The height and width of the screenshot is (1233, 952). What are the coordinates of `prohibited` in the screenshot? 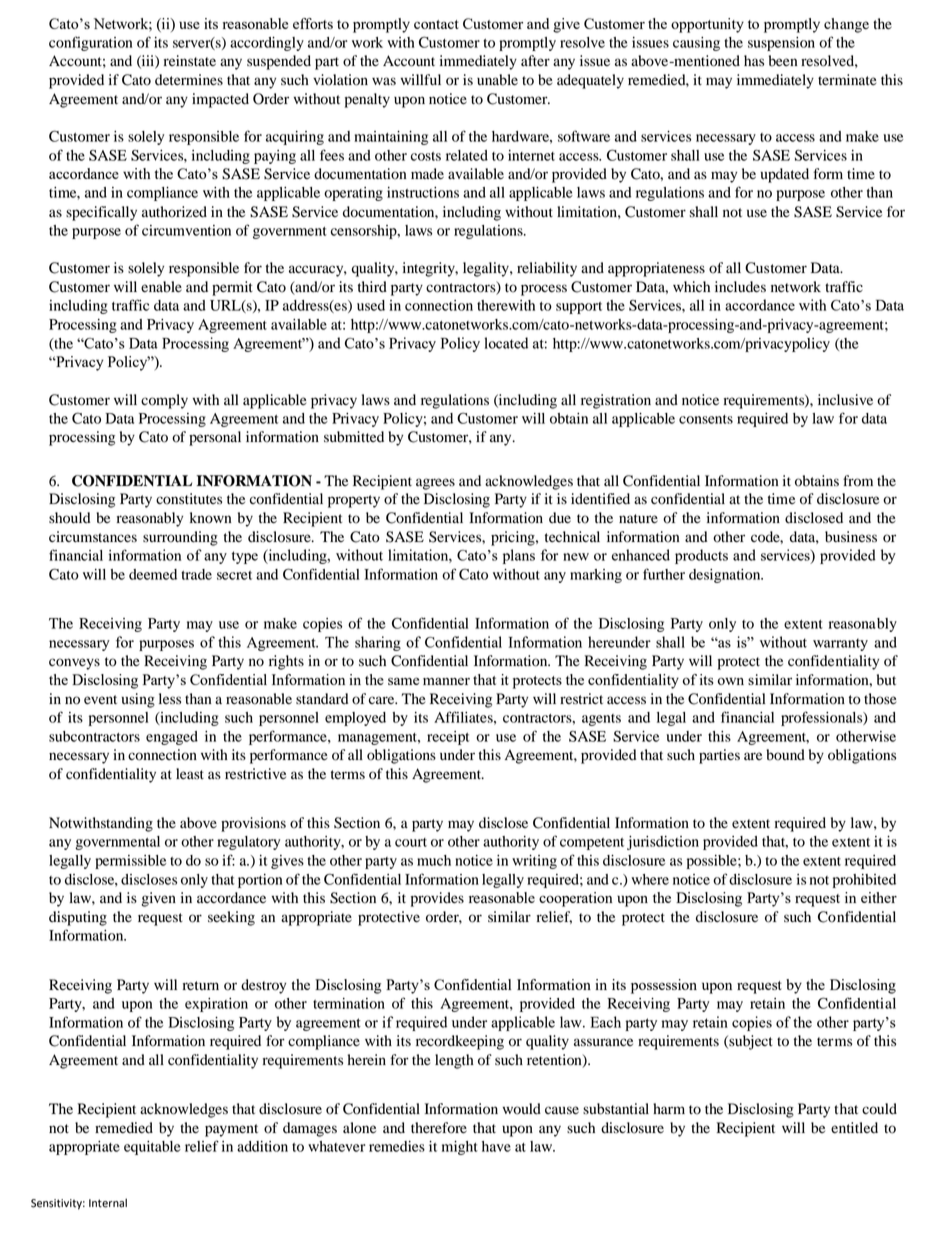 It's located at (864, 881).
